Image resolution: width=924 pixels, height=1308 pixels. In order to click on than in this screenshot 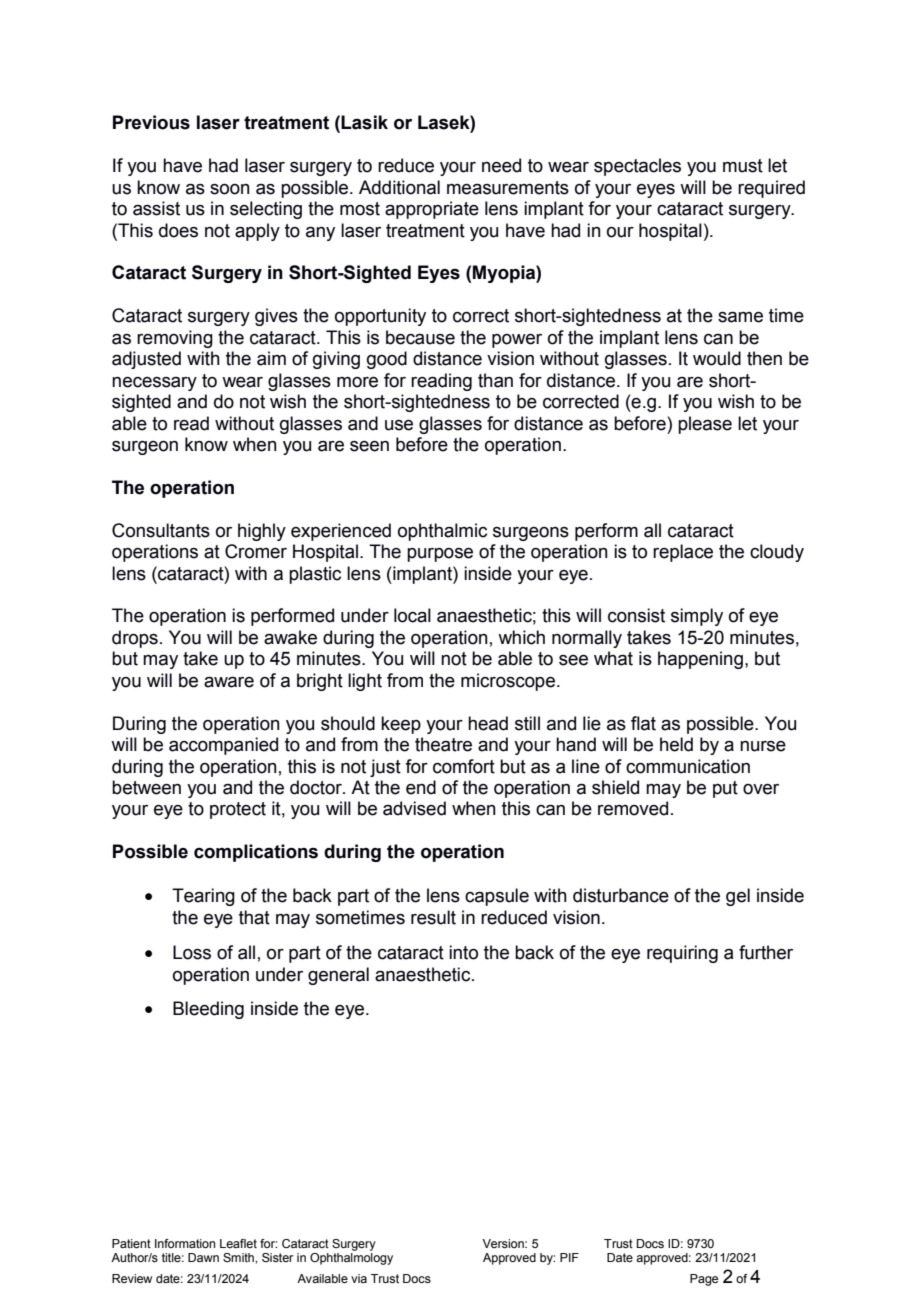, I will do `click(495, 380)`.
